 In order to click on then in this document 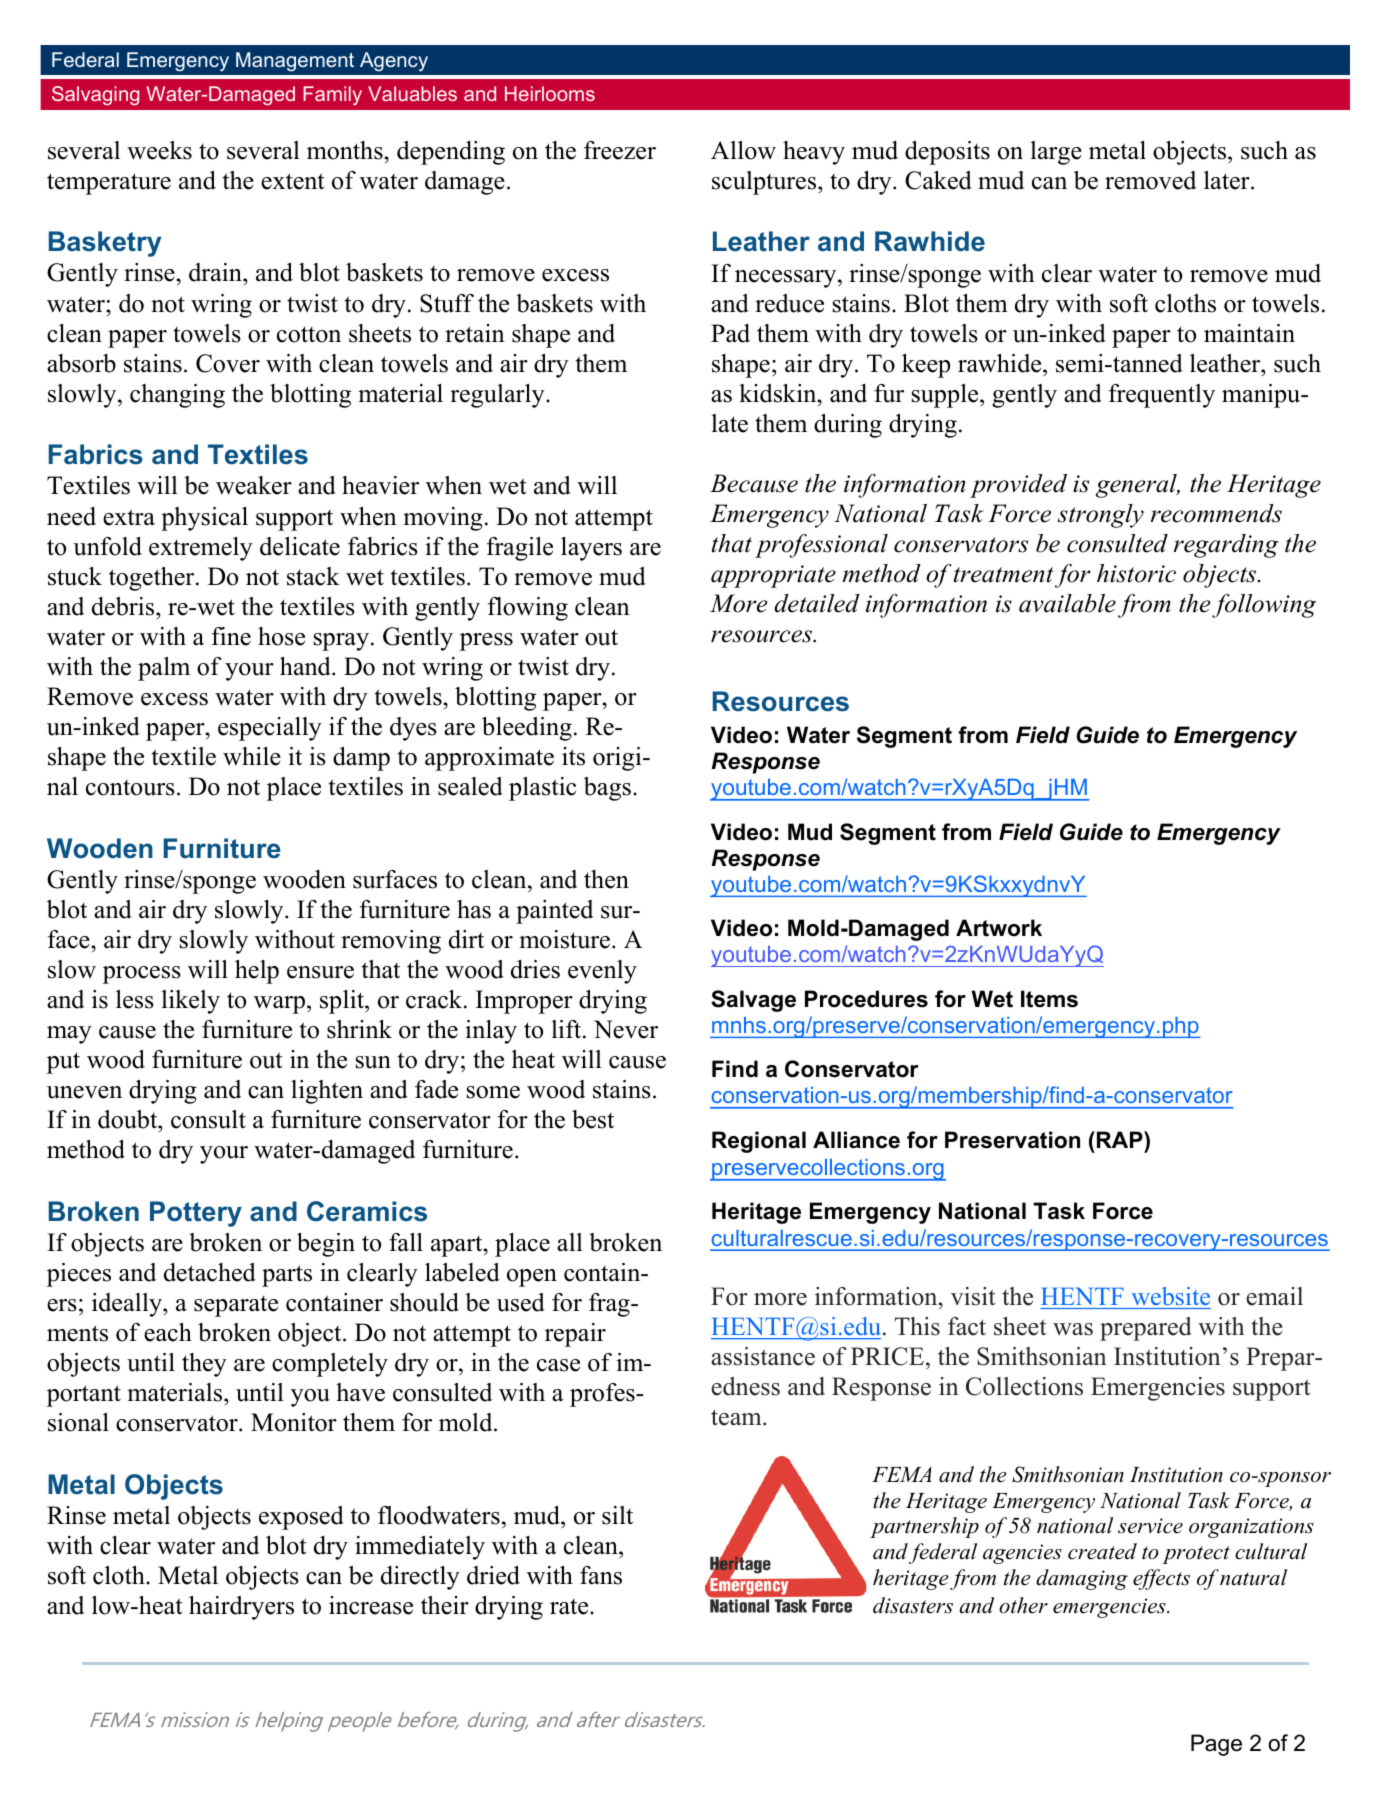, I will do `click(606, 879)`.
